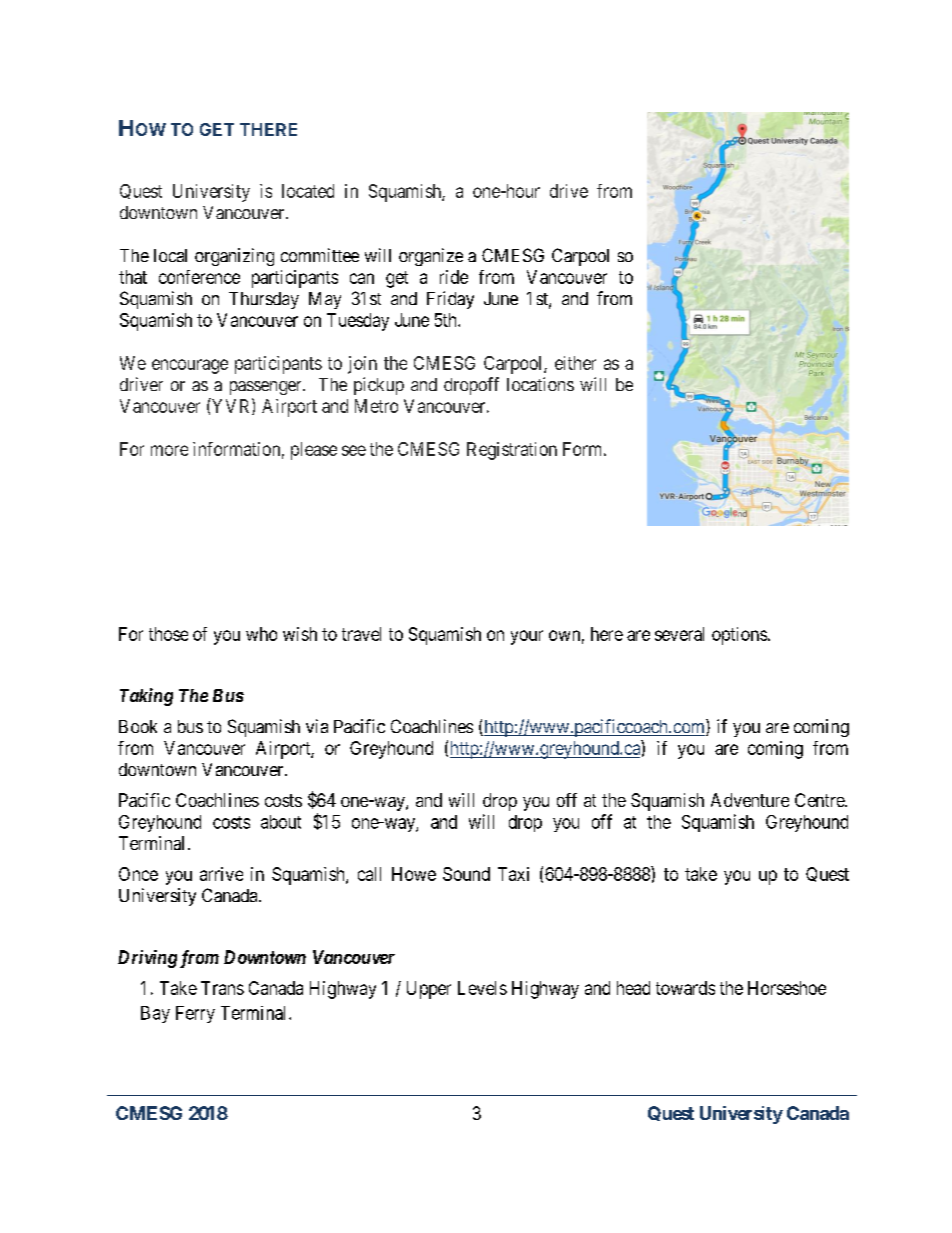  What do you see at coordinates (317, 726) in the screenshot?
I see `via` at bounding box center [317, 726].
